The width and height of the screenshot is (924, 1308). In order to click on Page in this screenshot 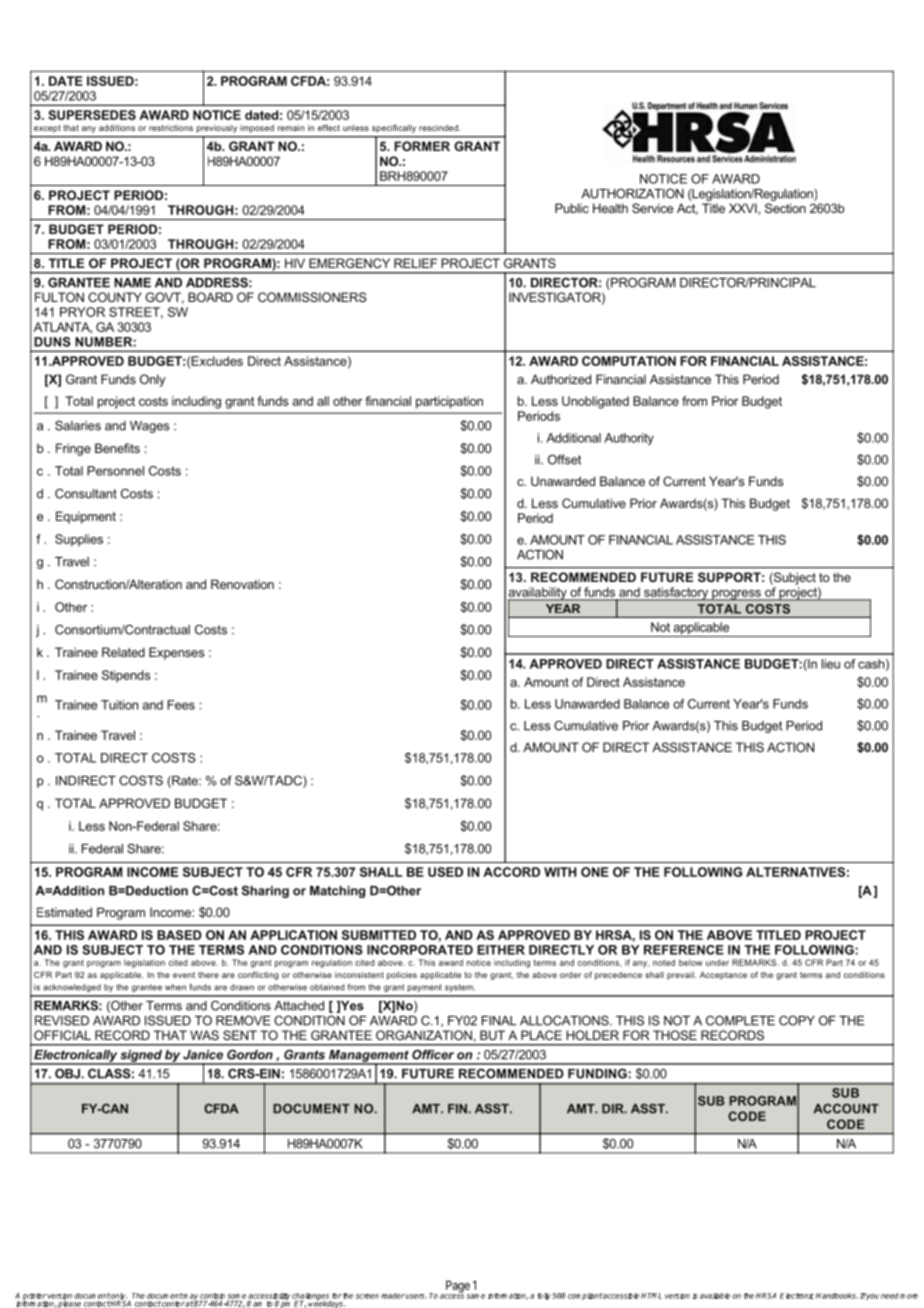, I will do `click(457, 1287)`.
